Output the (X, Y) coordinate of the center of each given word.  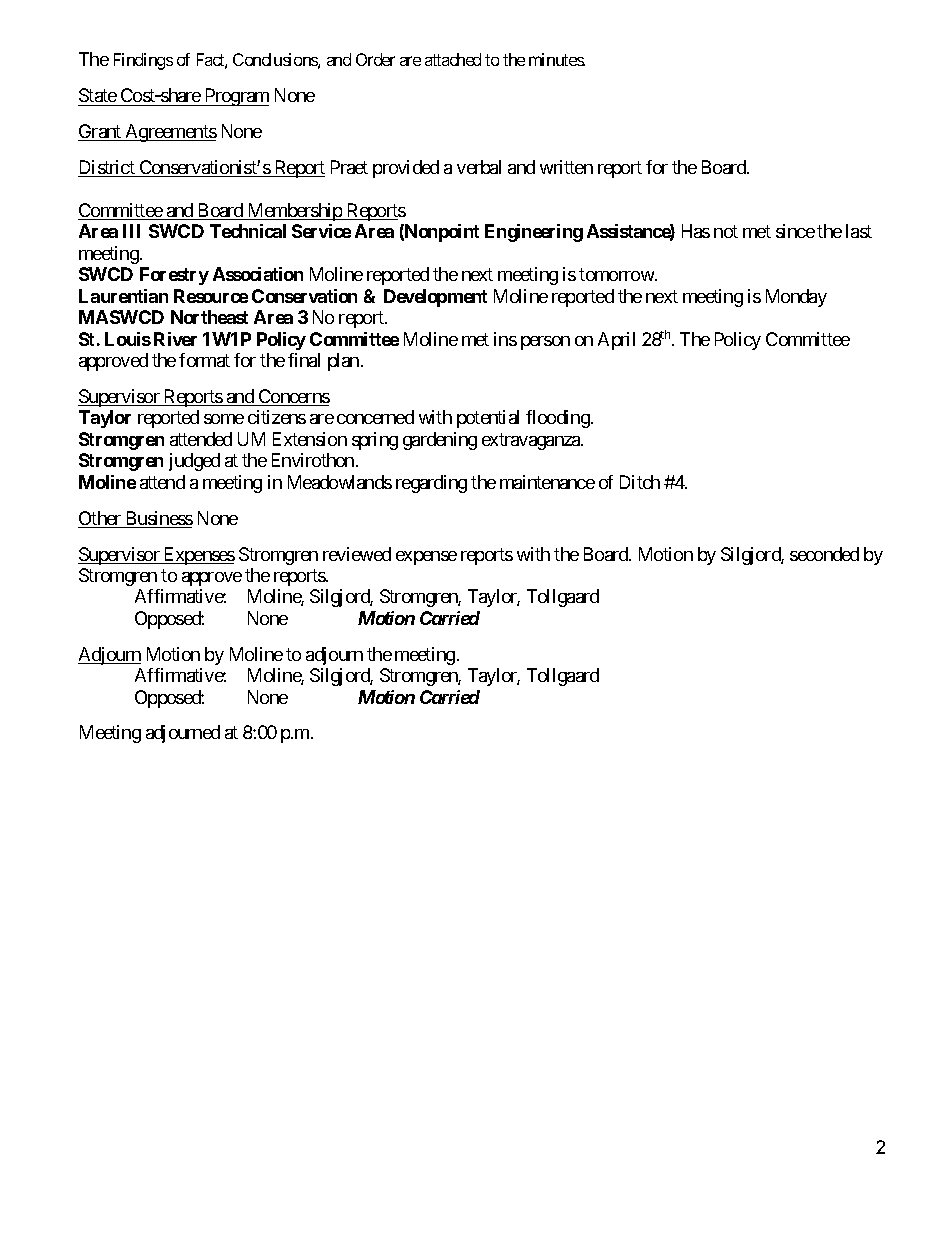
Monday (796, 298)
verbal (479, 167)
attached (453, 59)
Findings (143, 61)
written (566, 167)
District (107, 168)
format (204, 360)
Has (696, 231)
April (616, 341)
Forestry (174, 276)
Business (158, 519)
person (545, 343)
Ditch (640, 482)
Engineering (534, 233)
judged (194, 462)
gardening (440, 441)
